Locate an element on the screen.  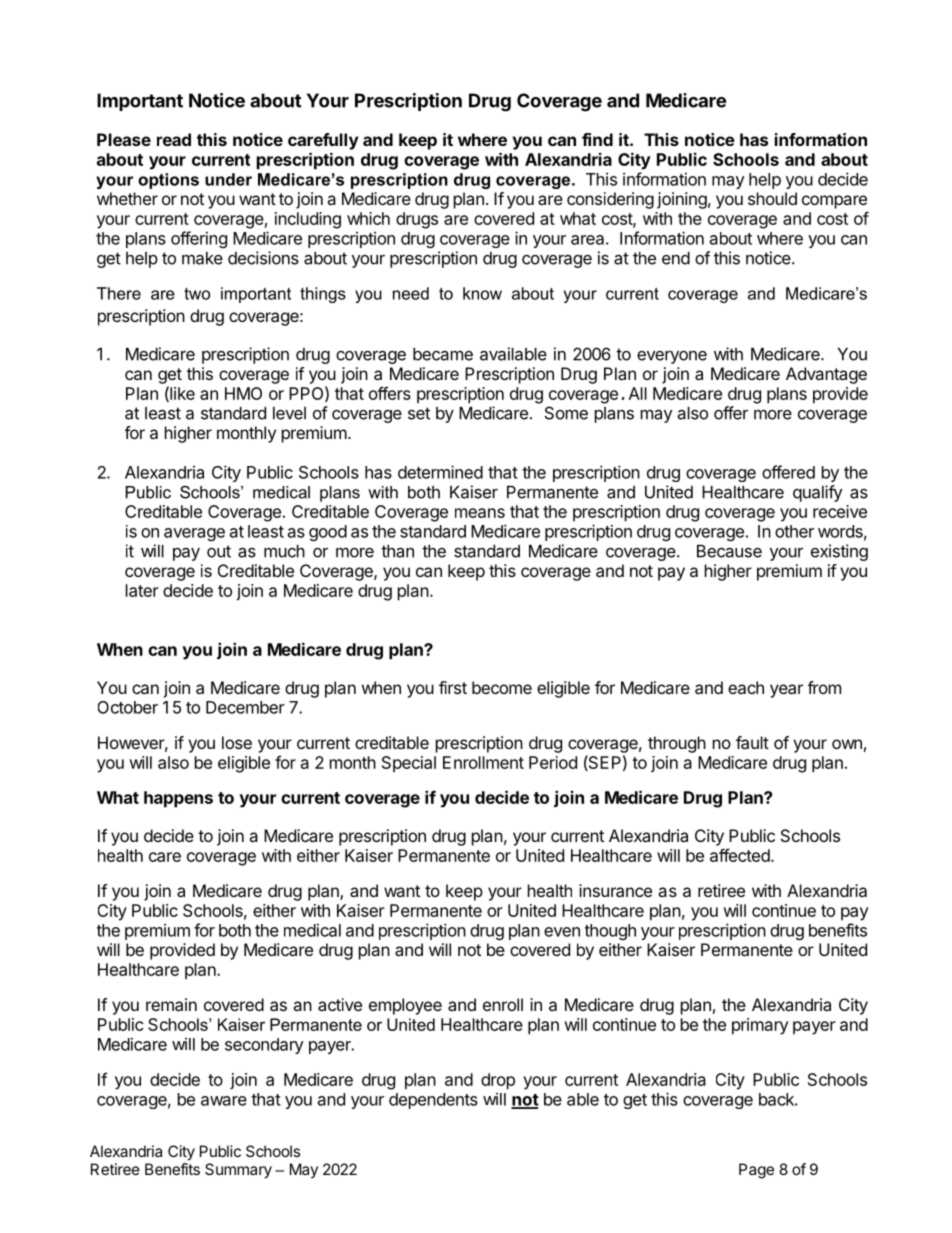
should is located at coordinates (772, 198).
